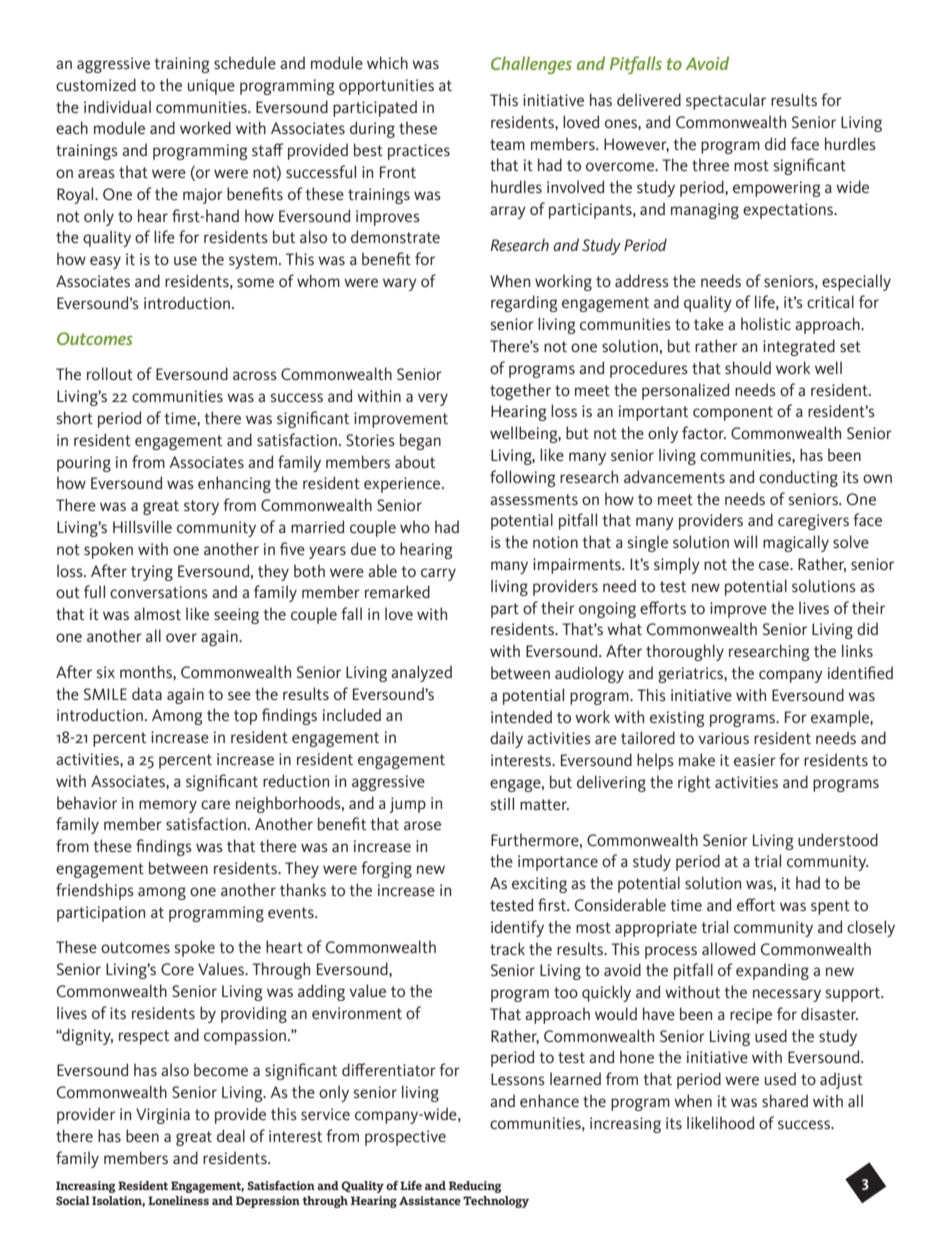 This screenshot has height=1233, width=952. What do you see at coordinates (785, 1100) in the screenshot?
I see `shared` at bounding box center [785, 1100].
